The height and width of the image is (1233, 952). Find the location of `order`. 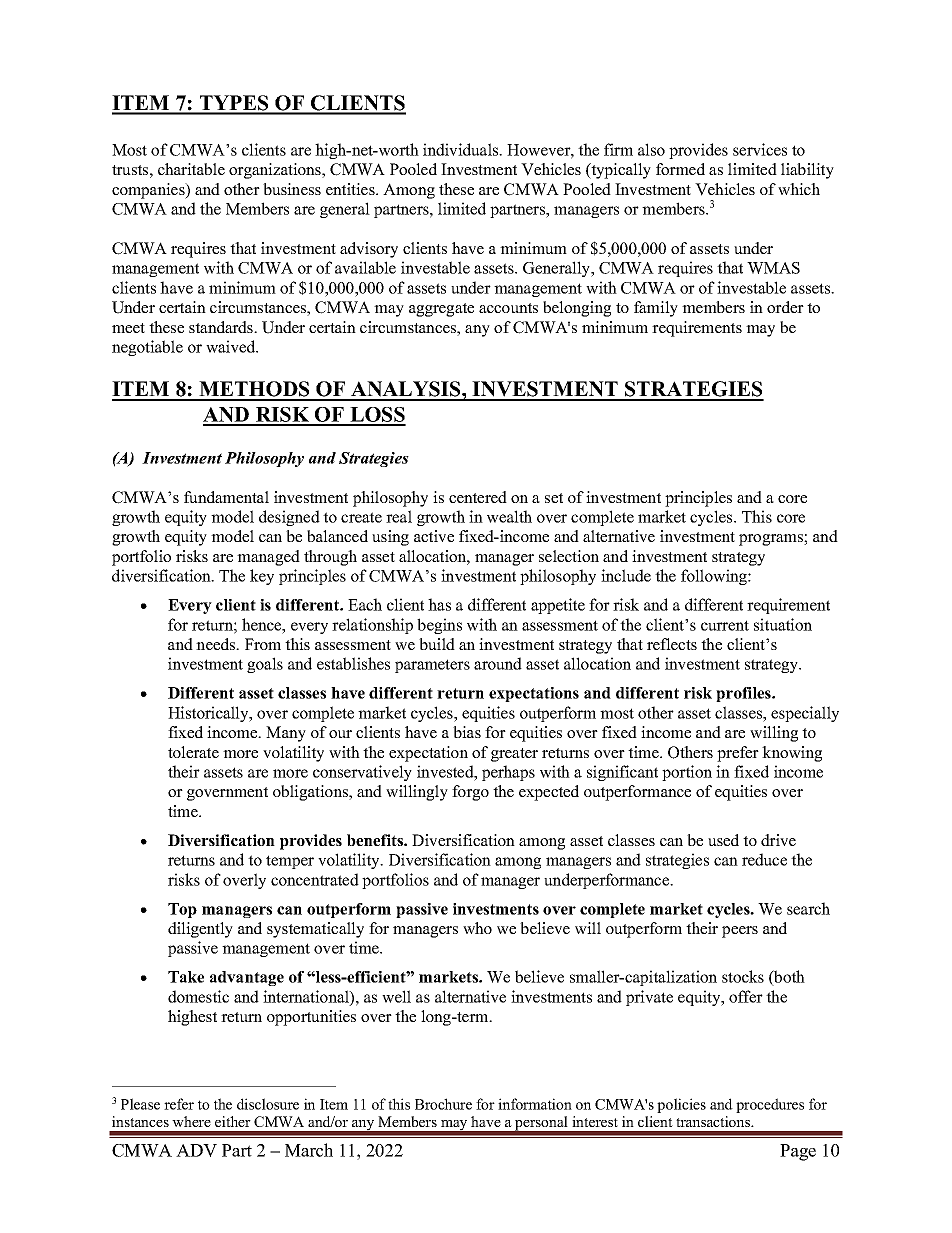

order is located at coordinates (785, 307).
